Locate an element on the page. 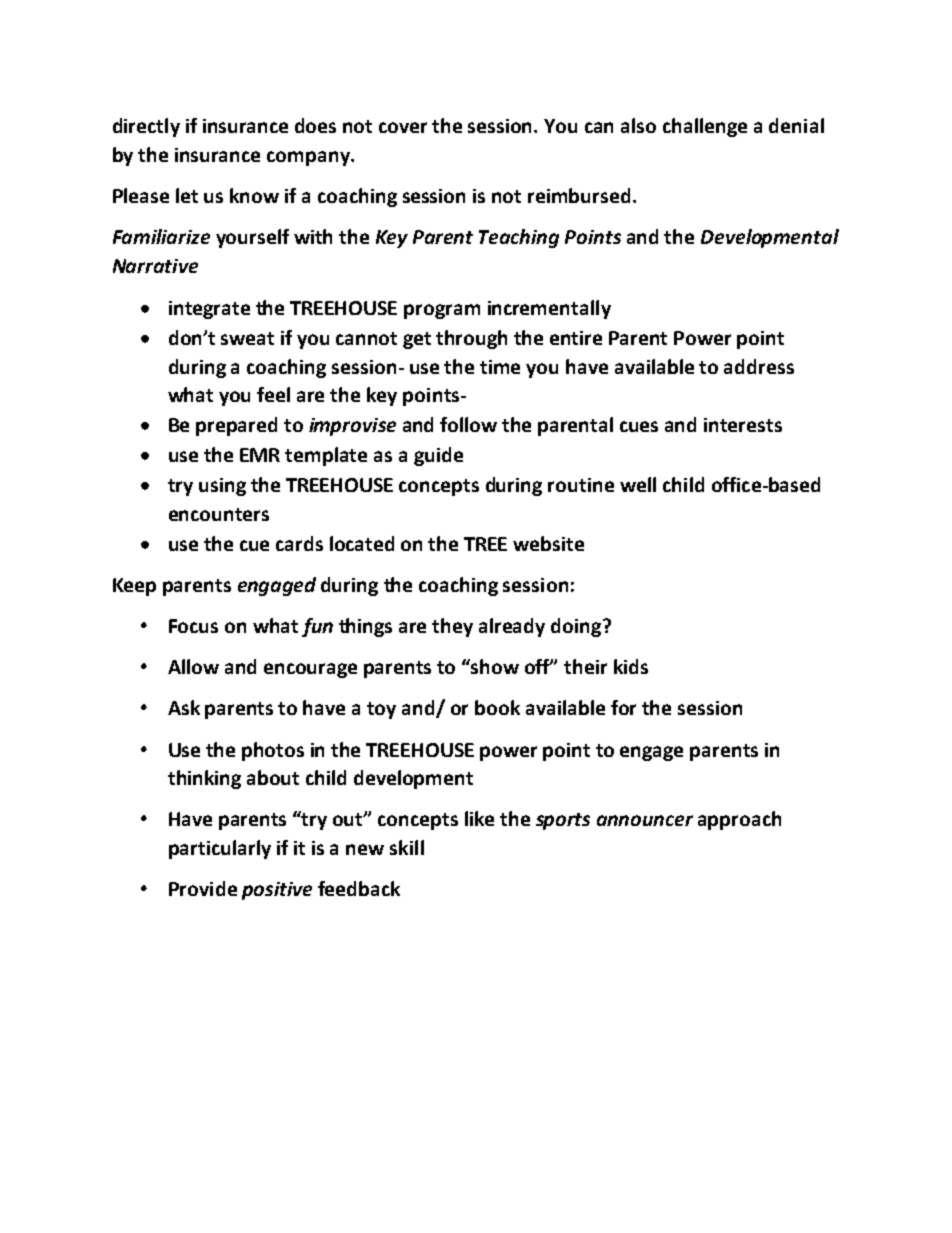 Image resolution: width=952 pixels, height=1233 pixels. skill is located at coordinates (407, 847).
